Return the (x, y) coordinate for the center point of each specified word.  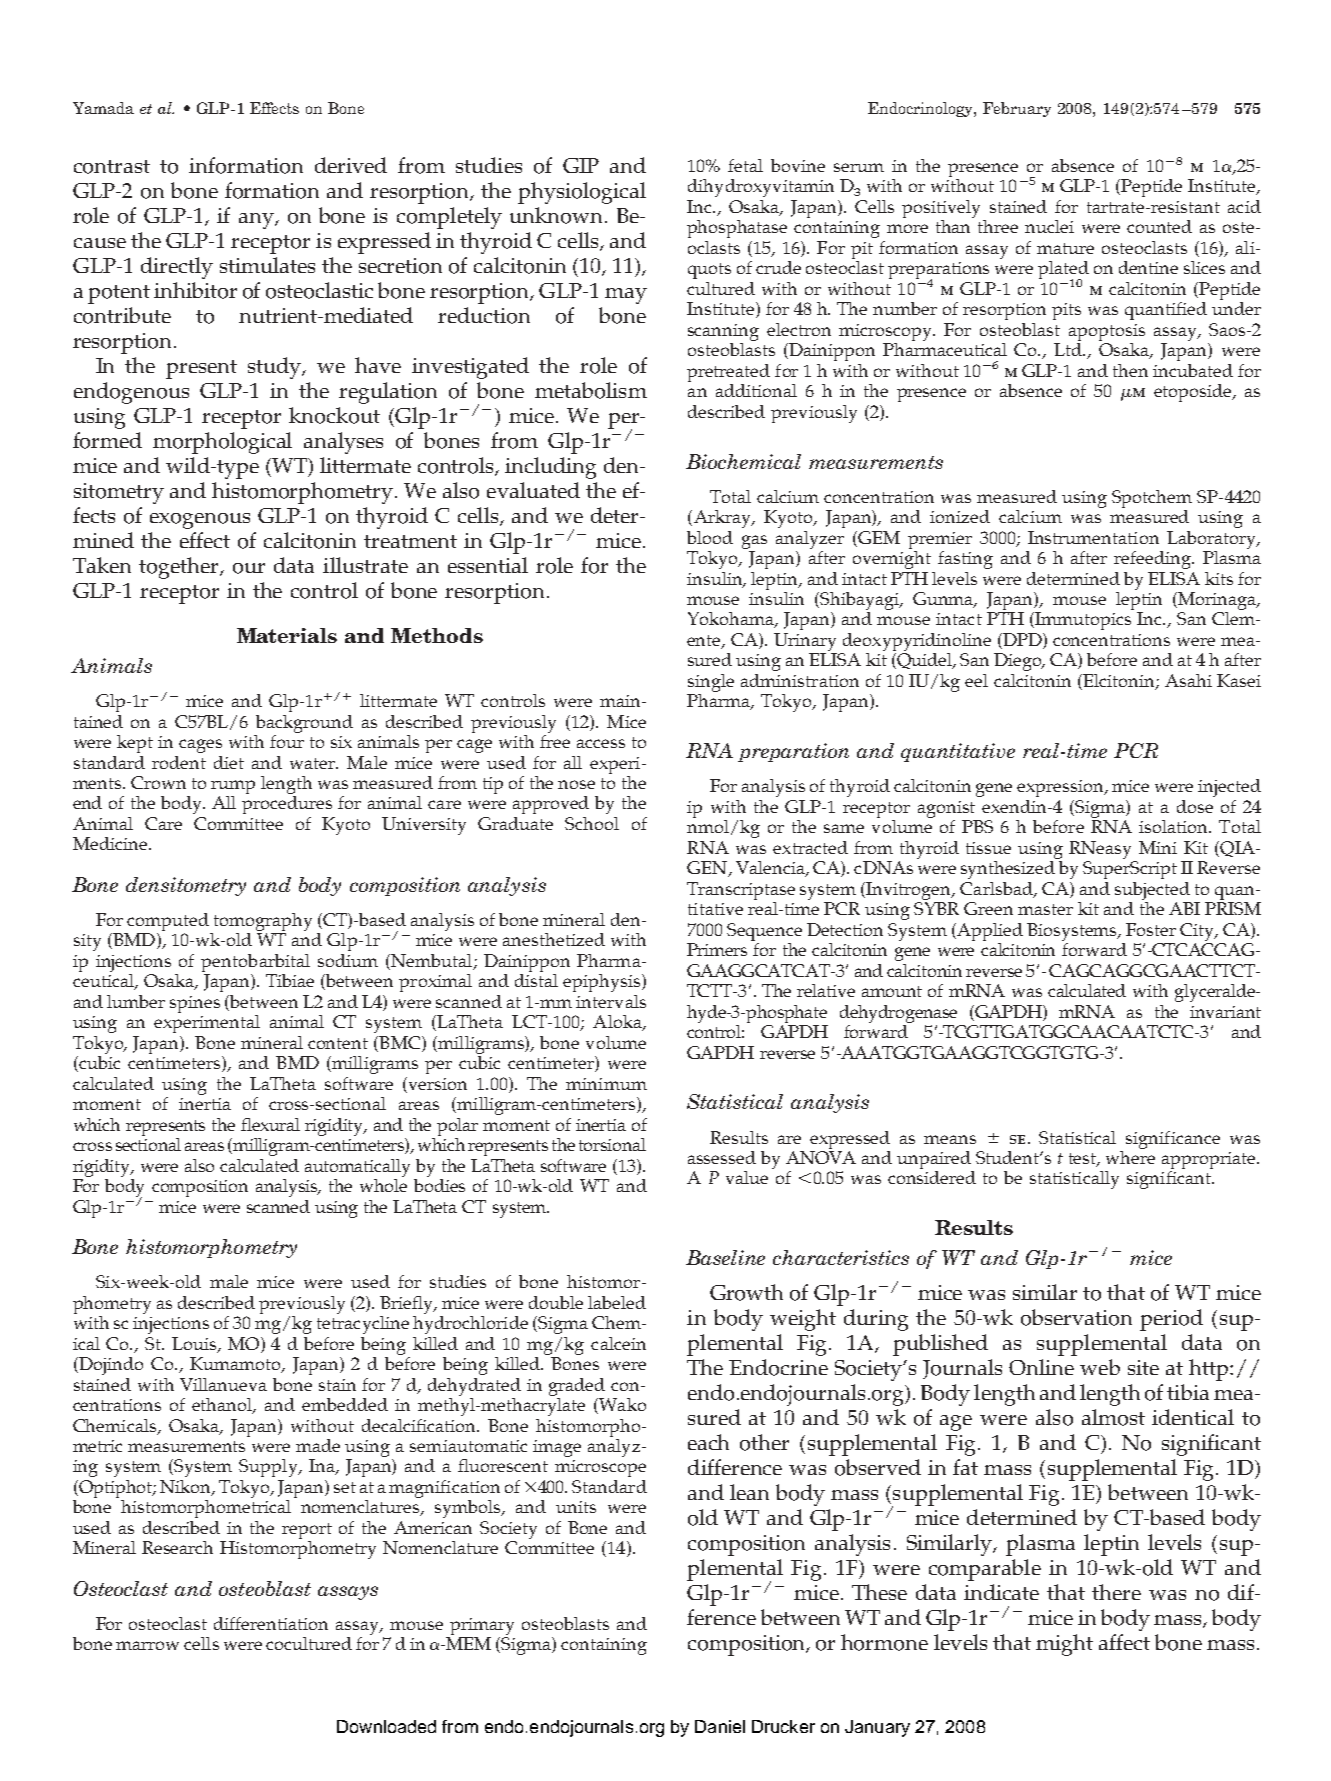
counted (1159, 226)
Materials (287, 635)
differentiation (271, 1623)
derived (351, 165)
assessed (722, 1157)
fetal (745, 165)
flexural (270, 1124)
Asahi (1188, 680)
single (710, 684)
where (1130, 1156)
